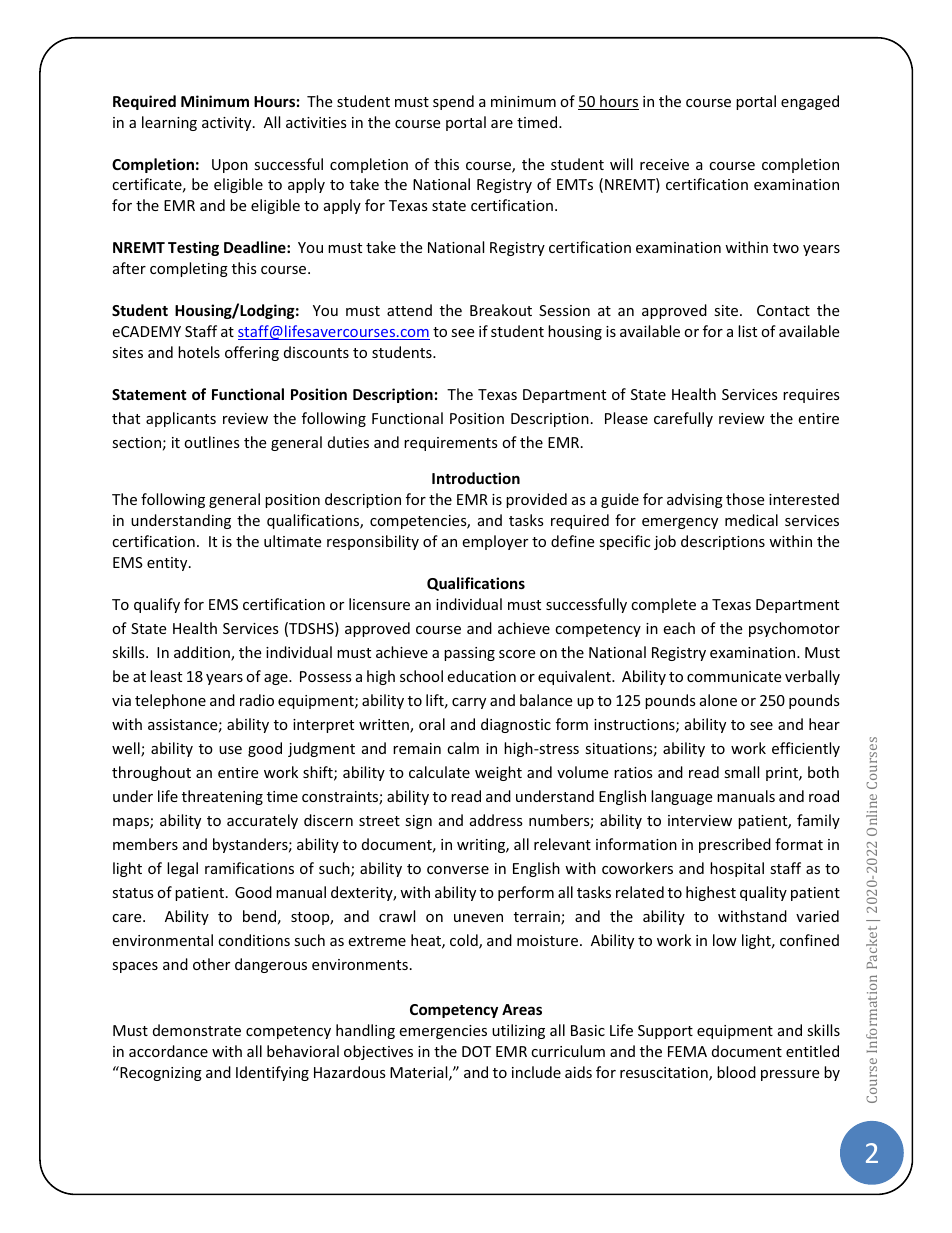 The image size is (952, 1233). I want to click on demonstrate, so click(197, 1030).
